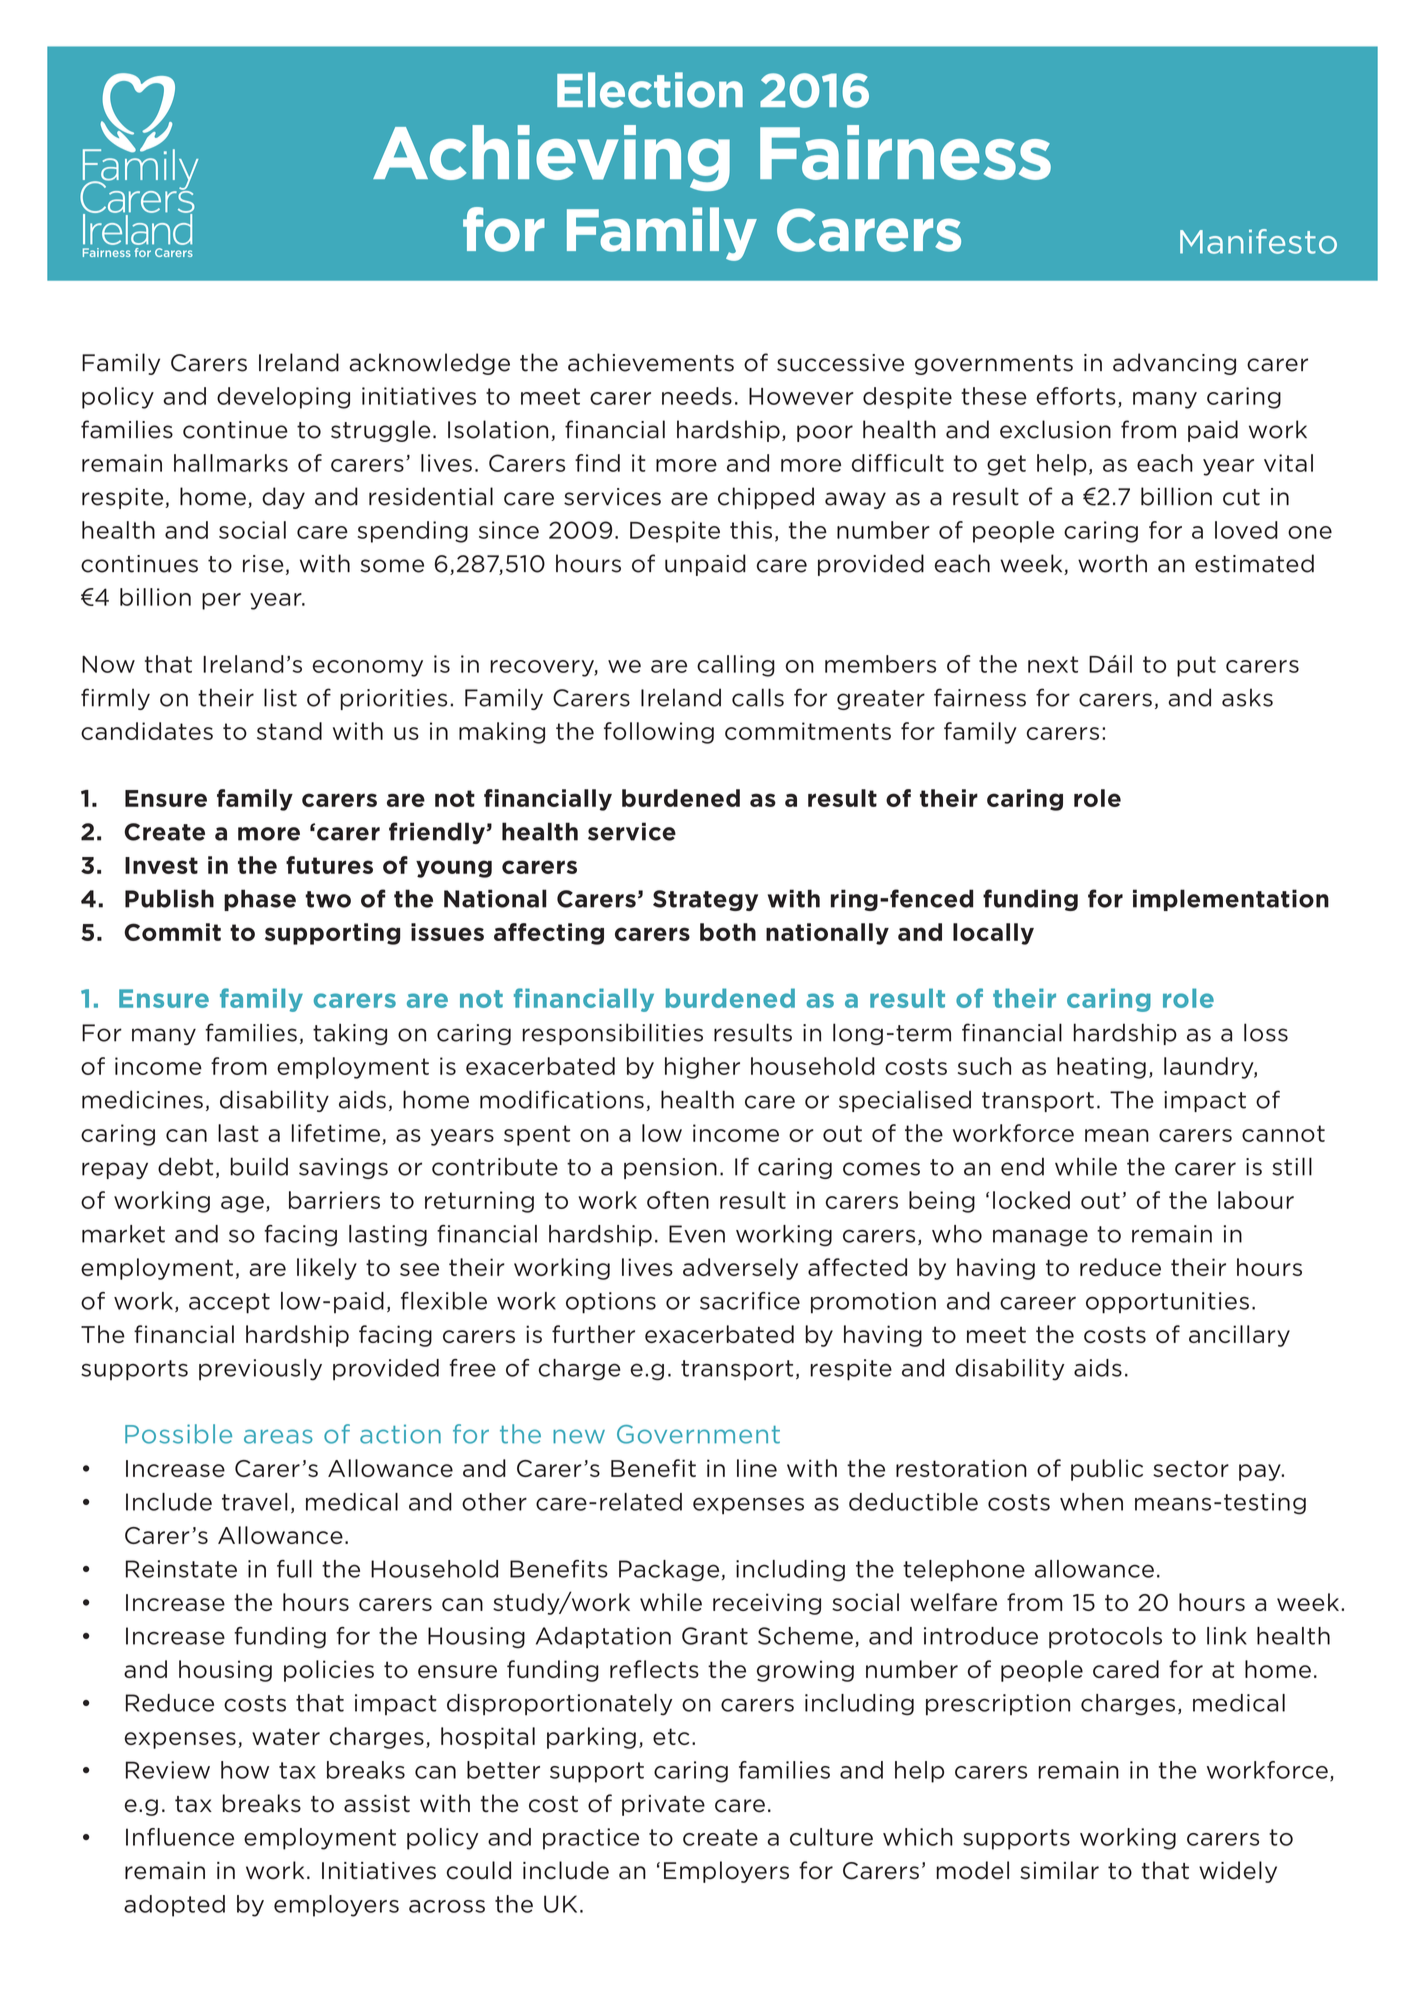 This screenshot has height=2015, width=1425. What do you see at coordinates (1196, 666) in the screenshot?
I see `put` at bounding box center [1196, 666].
